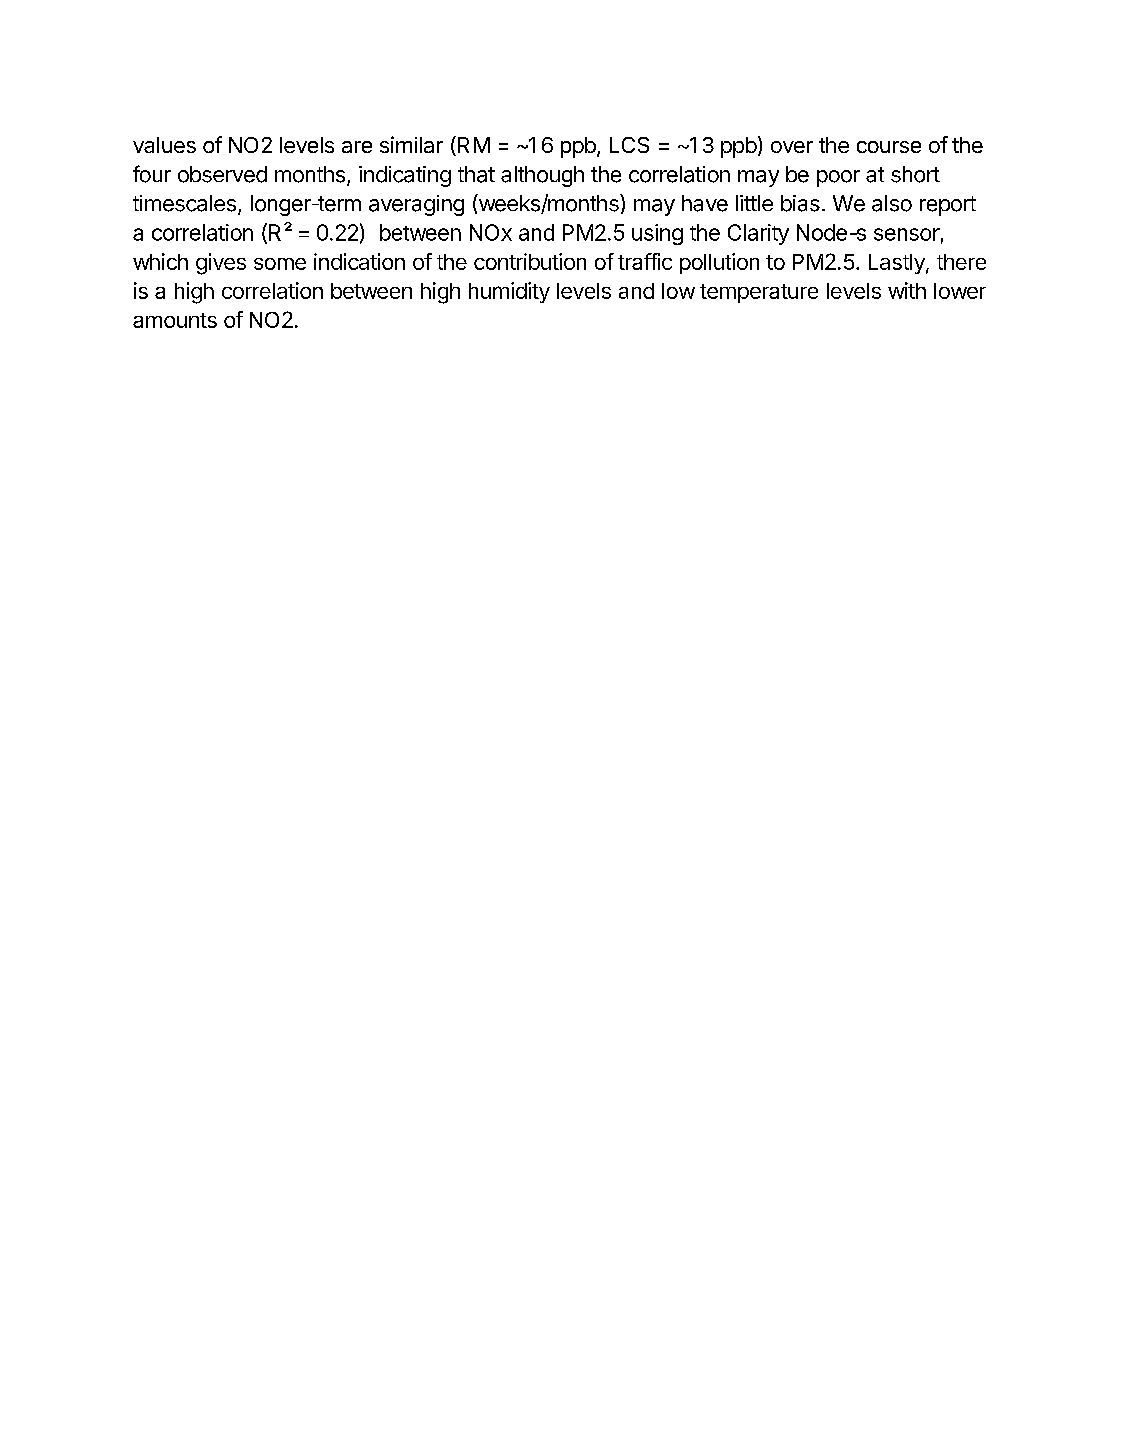  I want to click on using, so click(657, 234).
